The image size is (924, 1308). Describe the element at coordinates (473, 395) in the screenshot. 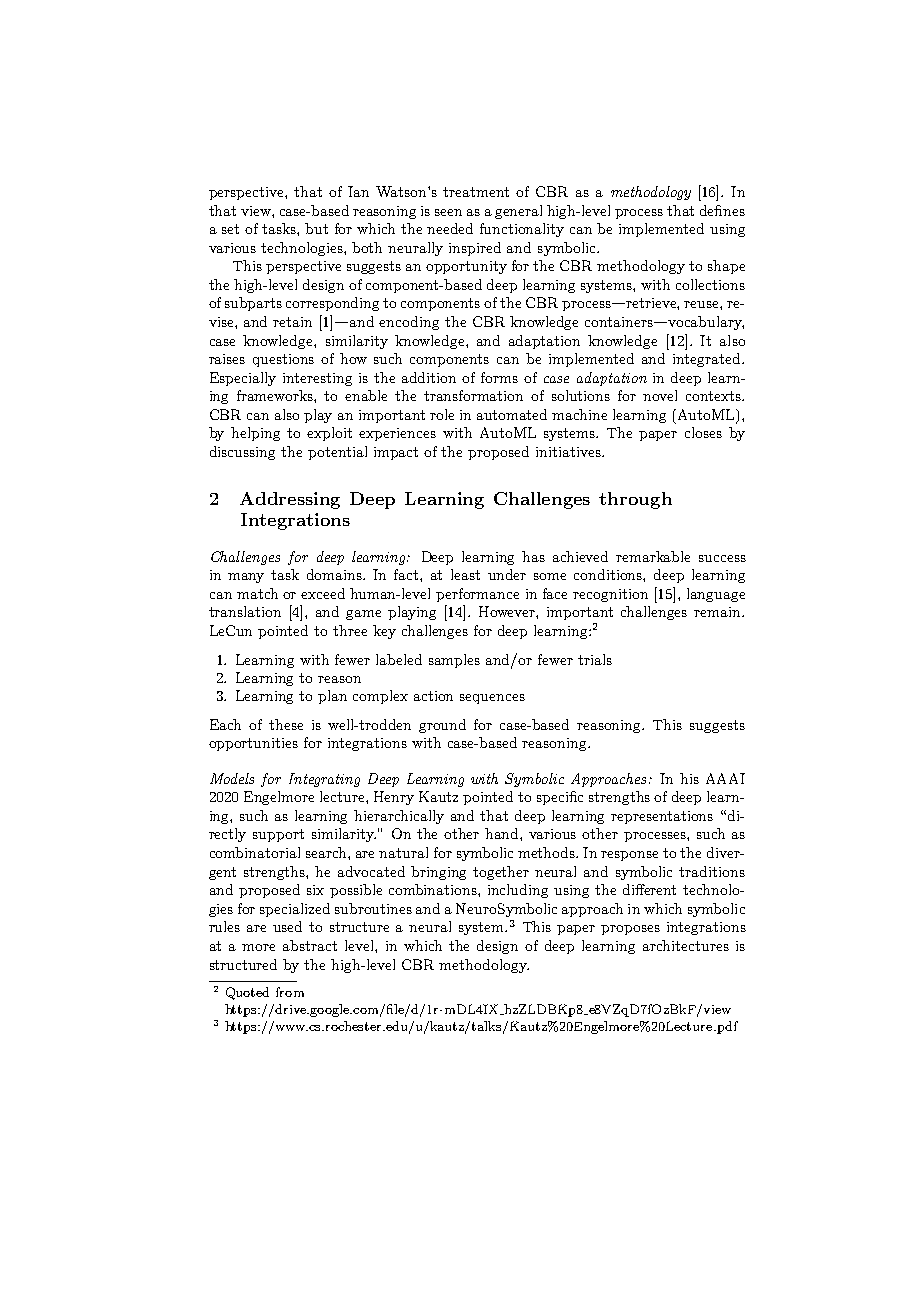

I see `transformation` at that location.
